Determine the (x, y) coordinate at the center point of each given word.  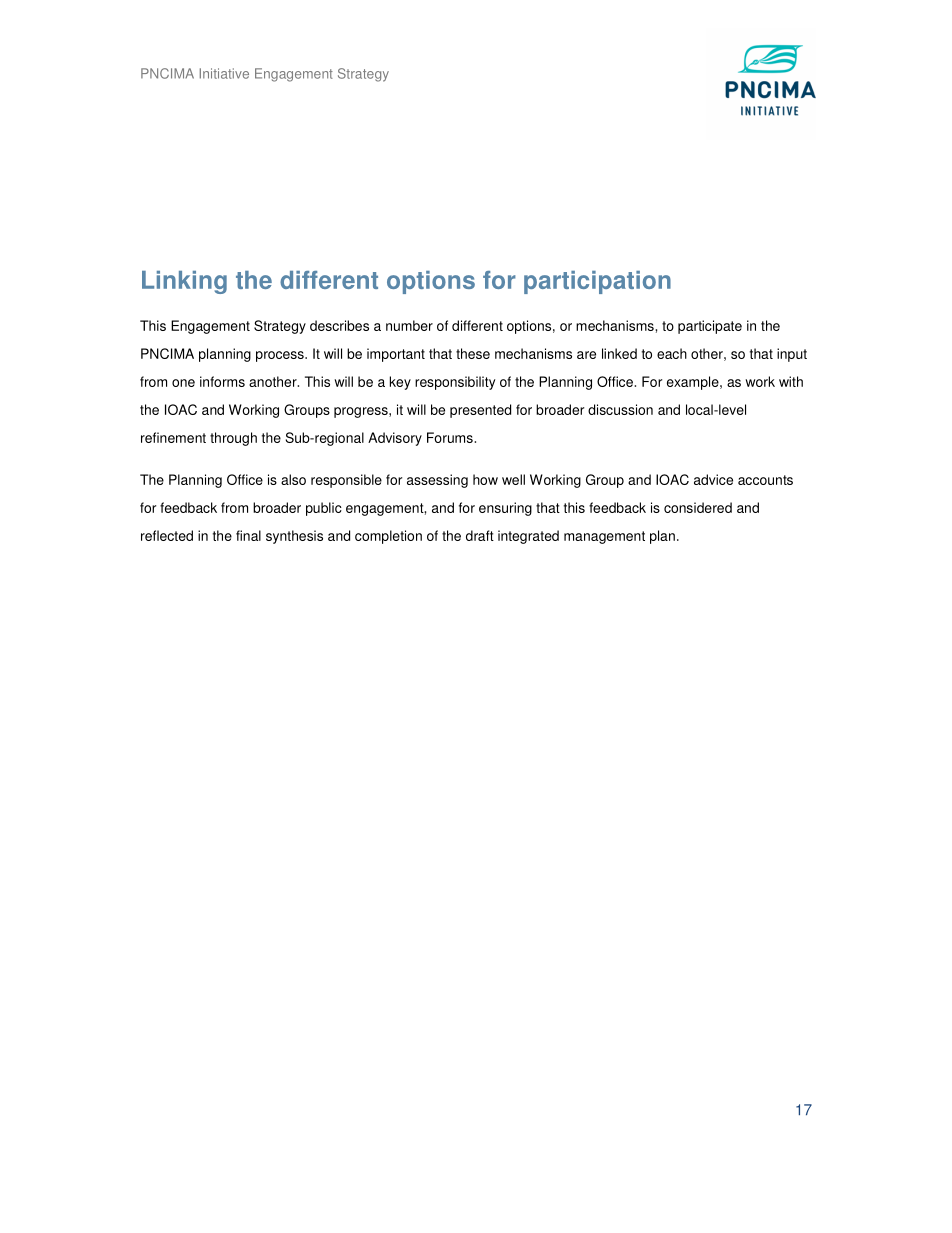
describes (339, 325)
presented (480, 411)
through (233, 439)
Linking (184, 282)
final (248, 535)
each (672, 353)
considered (698, 507)
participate (710, 327)
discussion (620, 409)
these (473, 353)
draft (480, 535)
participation (597, 282)
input (792, 355)
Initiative (224, 73)
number (409, 325)
